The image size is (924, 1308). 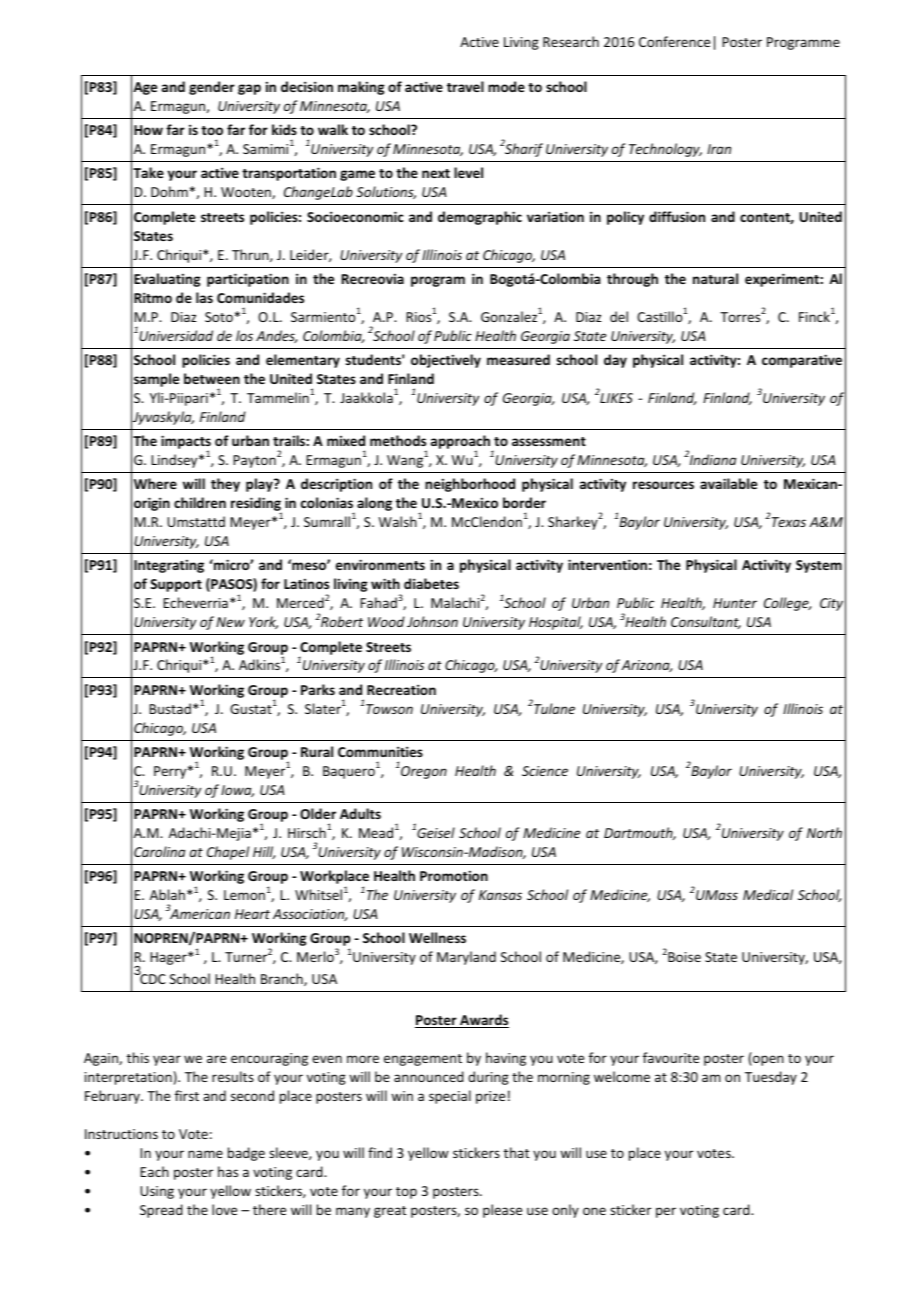 I want to click on name, so click(x=205, y=1154).
